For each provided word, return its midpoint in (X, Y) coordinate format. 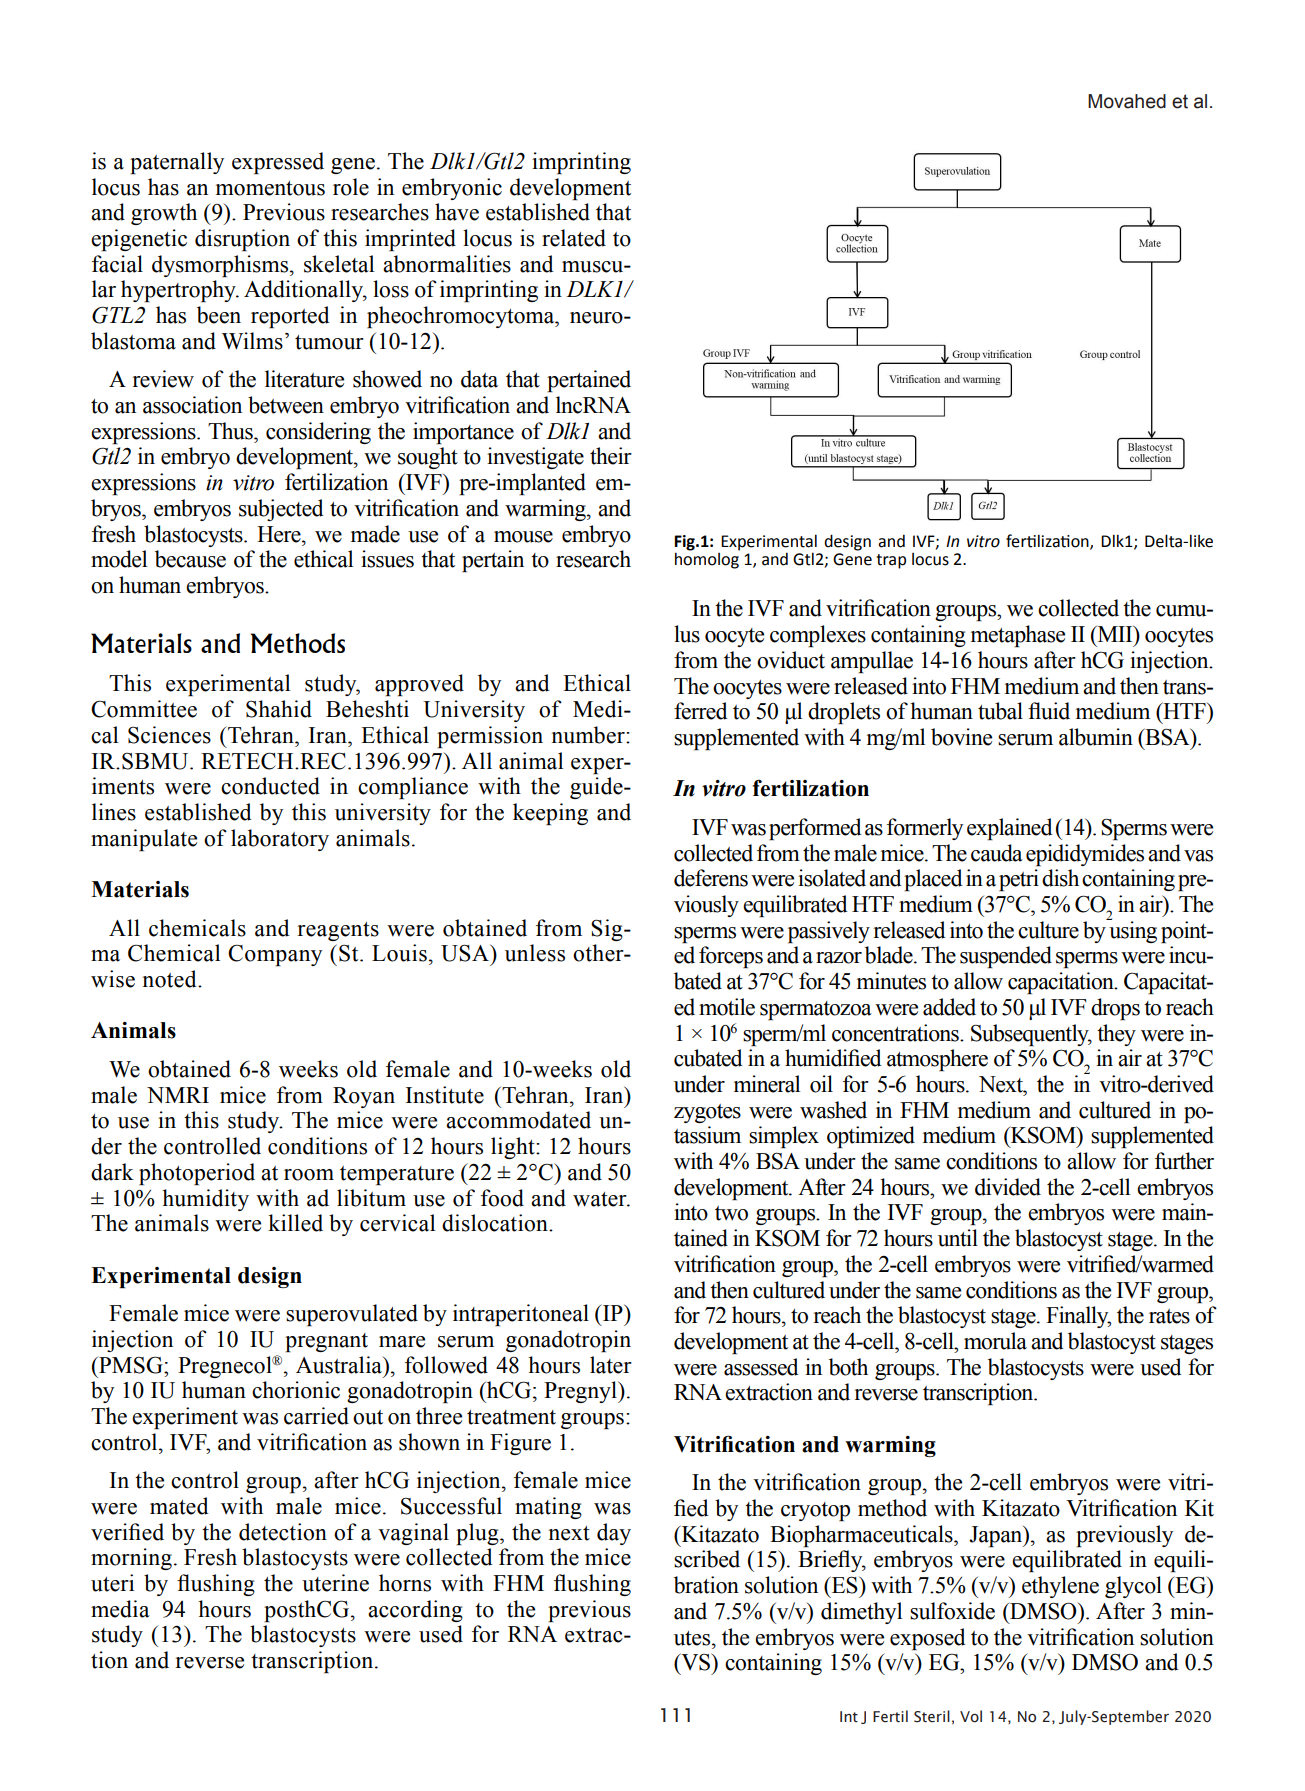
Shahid (279, 709)
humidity (205, 1200)
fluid (1049, 711)
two (731, 1213)
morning (131, 1559)
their (611, 456)
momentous (270, 188)
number (589, 735)
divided (1008, 1187)
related (574, 238)
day (614, 1534)
